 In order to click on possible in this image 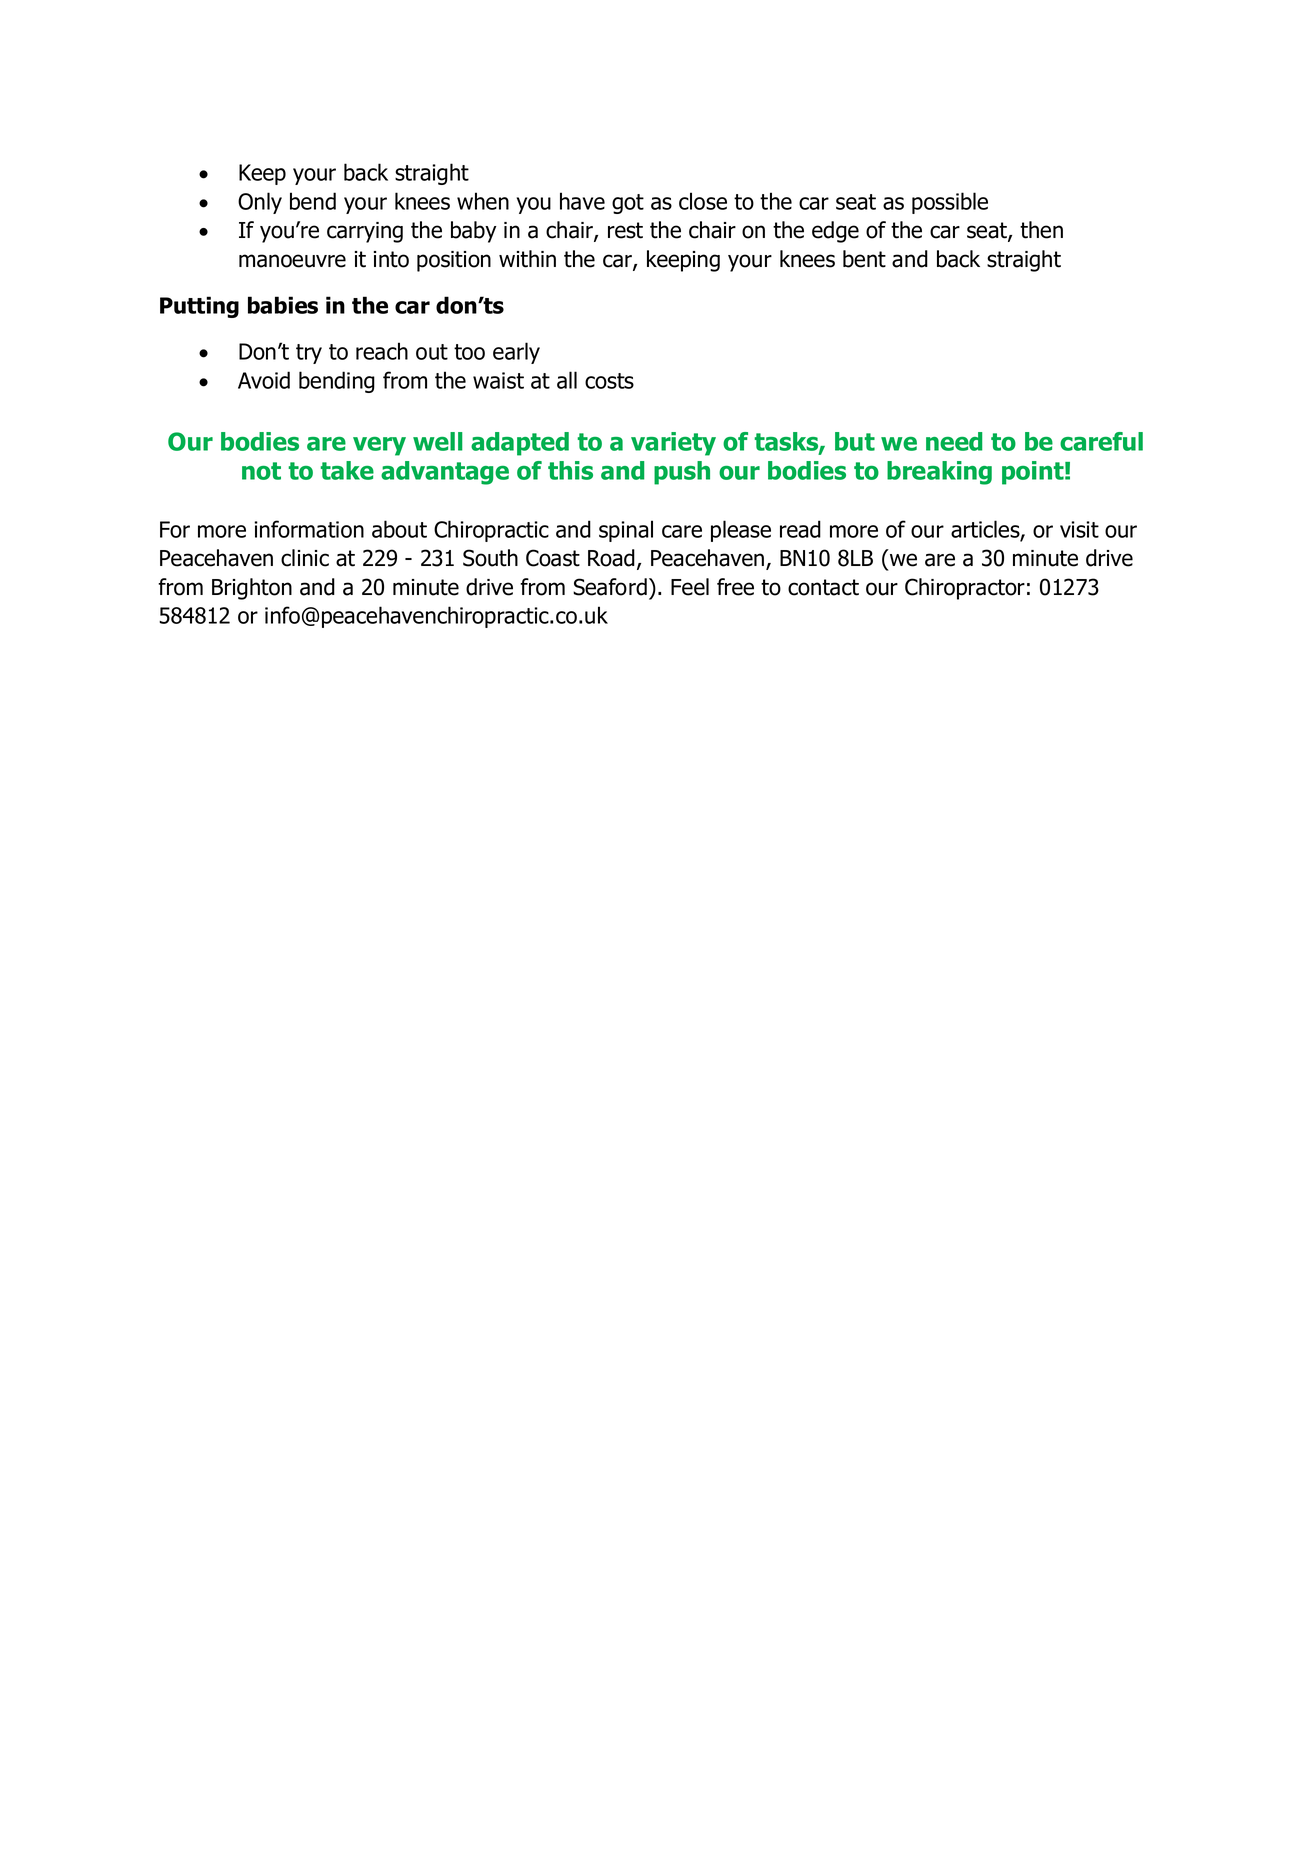, I will do `click(950, 203)`.
